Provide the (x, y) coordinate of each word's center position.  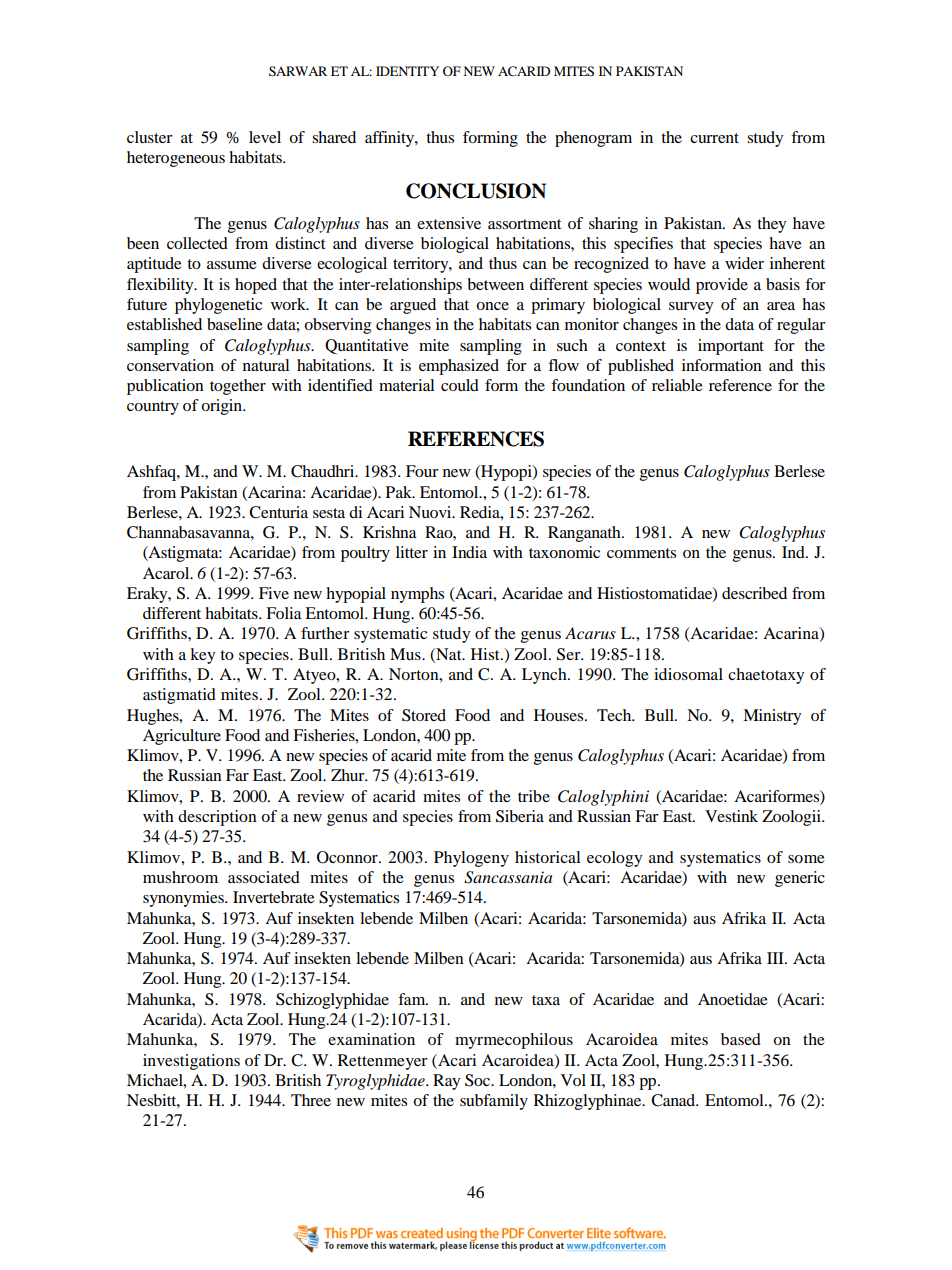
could (460, 385)
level (265, 137)
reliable (677, 385)
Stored (424, 715)
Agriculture (182, 737)
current (714, 138)
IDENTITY (407, 71)
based (741, 1039)
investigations (191, 1062)
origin (223, 407)
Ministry (772, 717)
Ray (446, 1082)
